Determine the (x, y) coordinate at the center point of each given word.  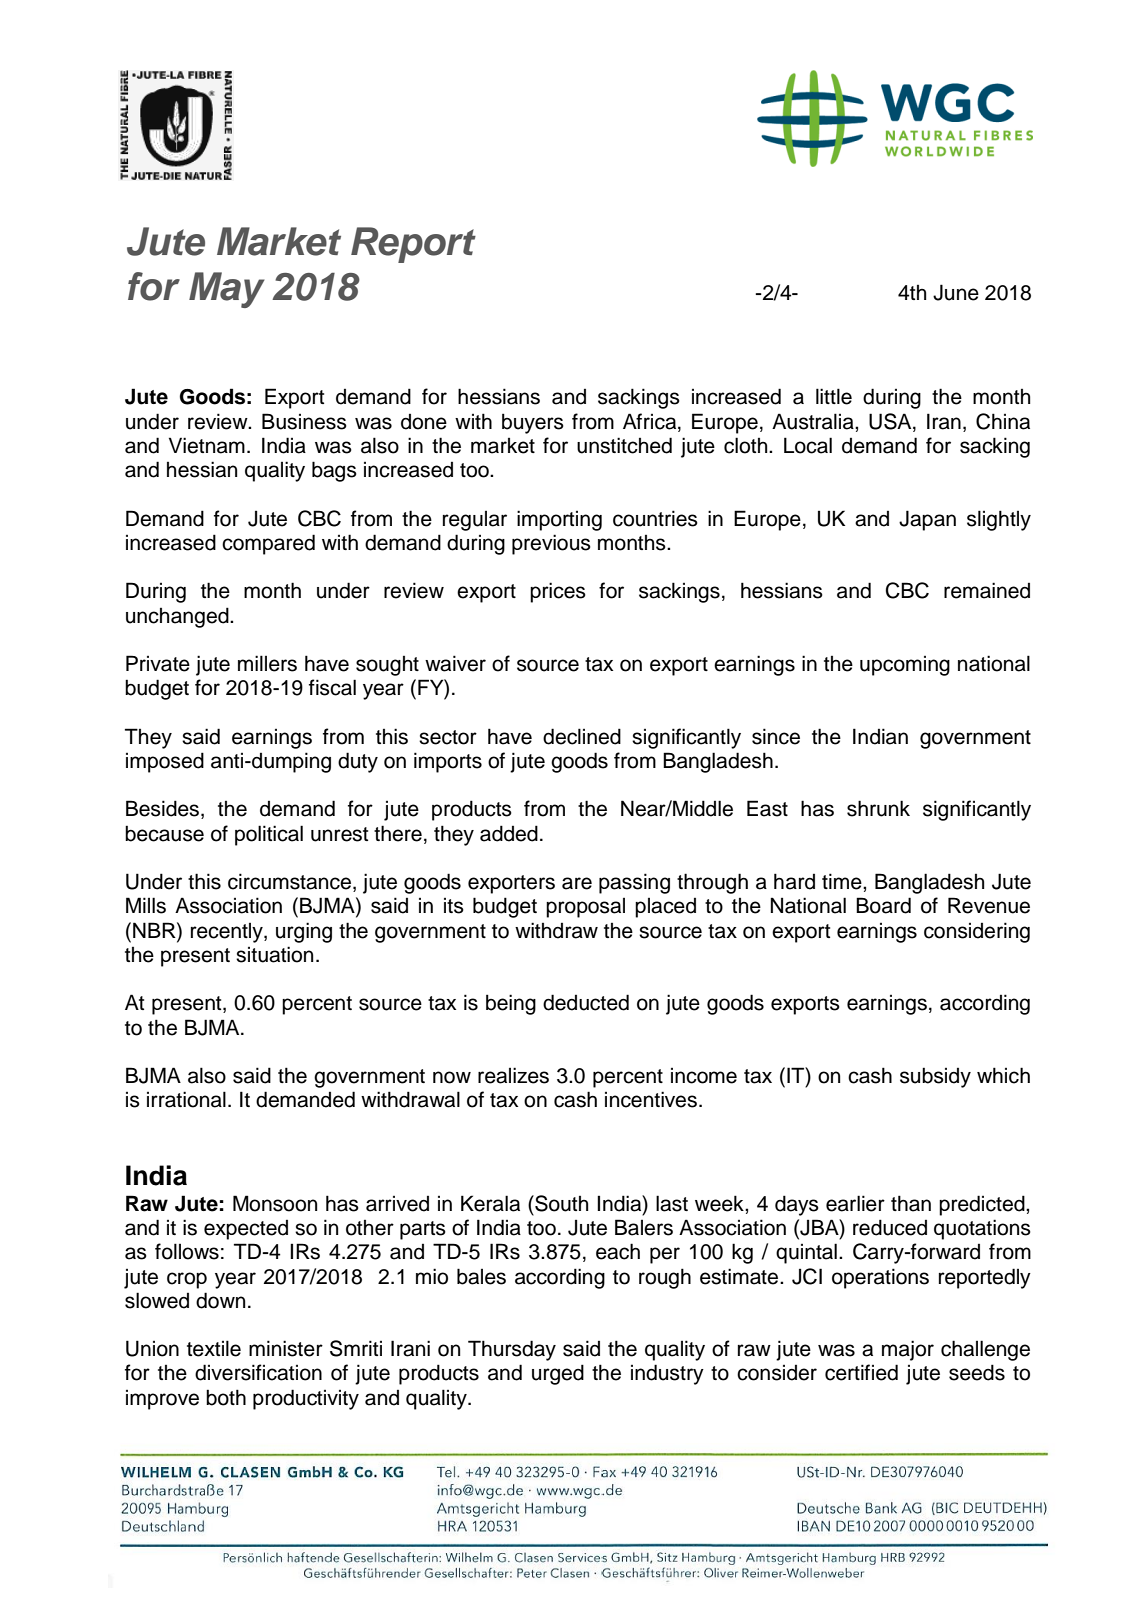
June (956, 292)
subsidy (935, 1077)
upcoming (905, 666)
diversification (258, 1372)
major (908, 1350)
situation (274, 954)
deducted (586, 1002)
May (227, 290)
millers (267, 663)
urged (558, 1374)
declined (582, 736)
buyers (533, 423)
